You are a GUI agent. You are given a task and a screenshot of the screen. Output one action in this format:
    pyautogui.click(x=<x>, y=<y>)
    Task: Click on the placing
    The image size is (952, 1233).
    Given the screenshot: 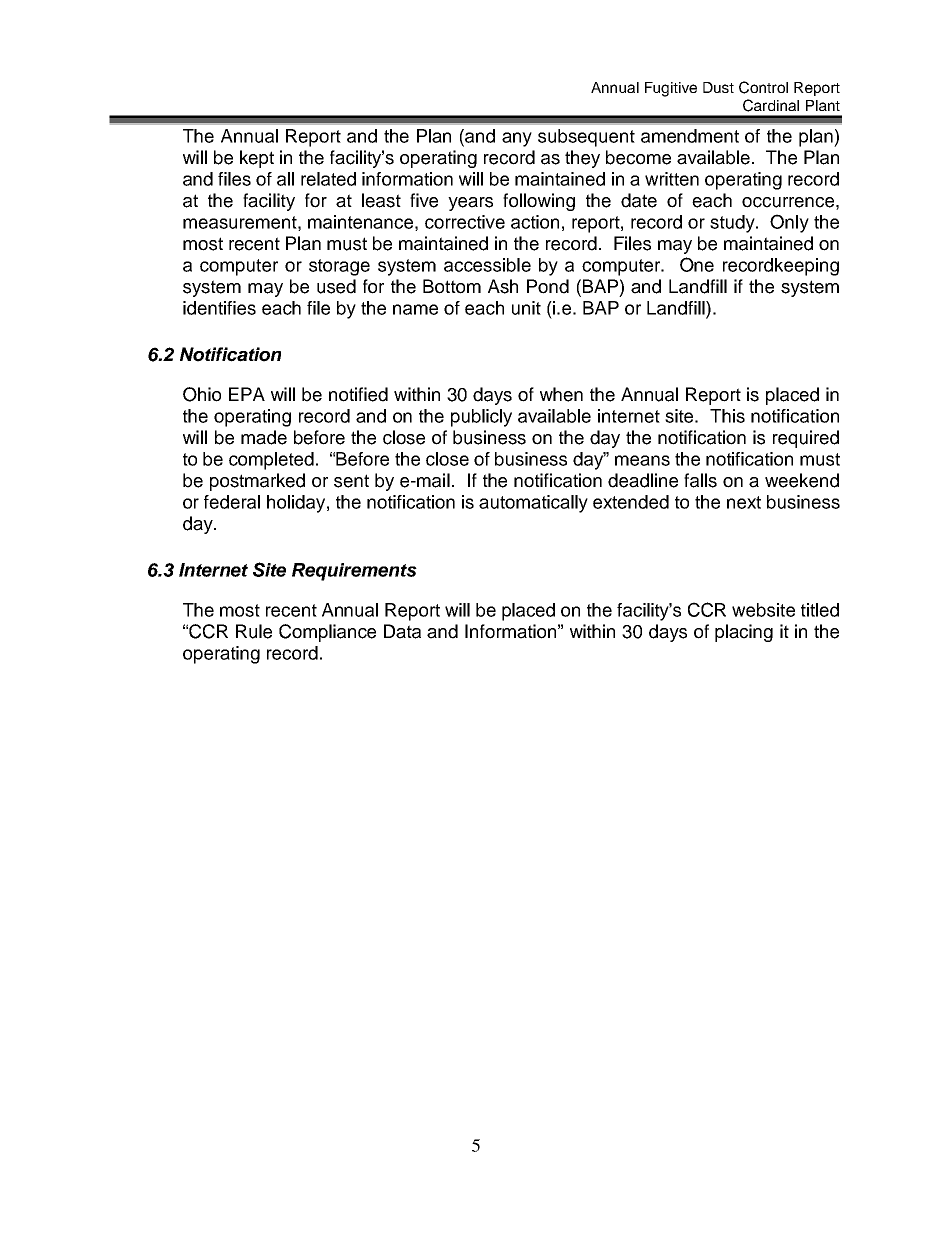 What is the action you would take?
    pyautogui.click(x=744, y=633)
